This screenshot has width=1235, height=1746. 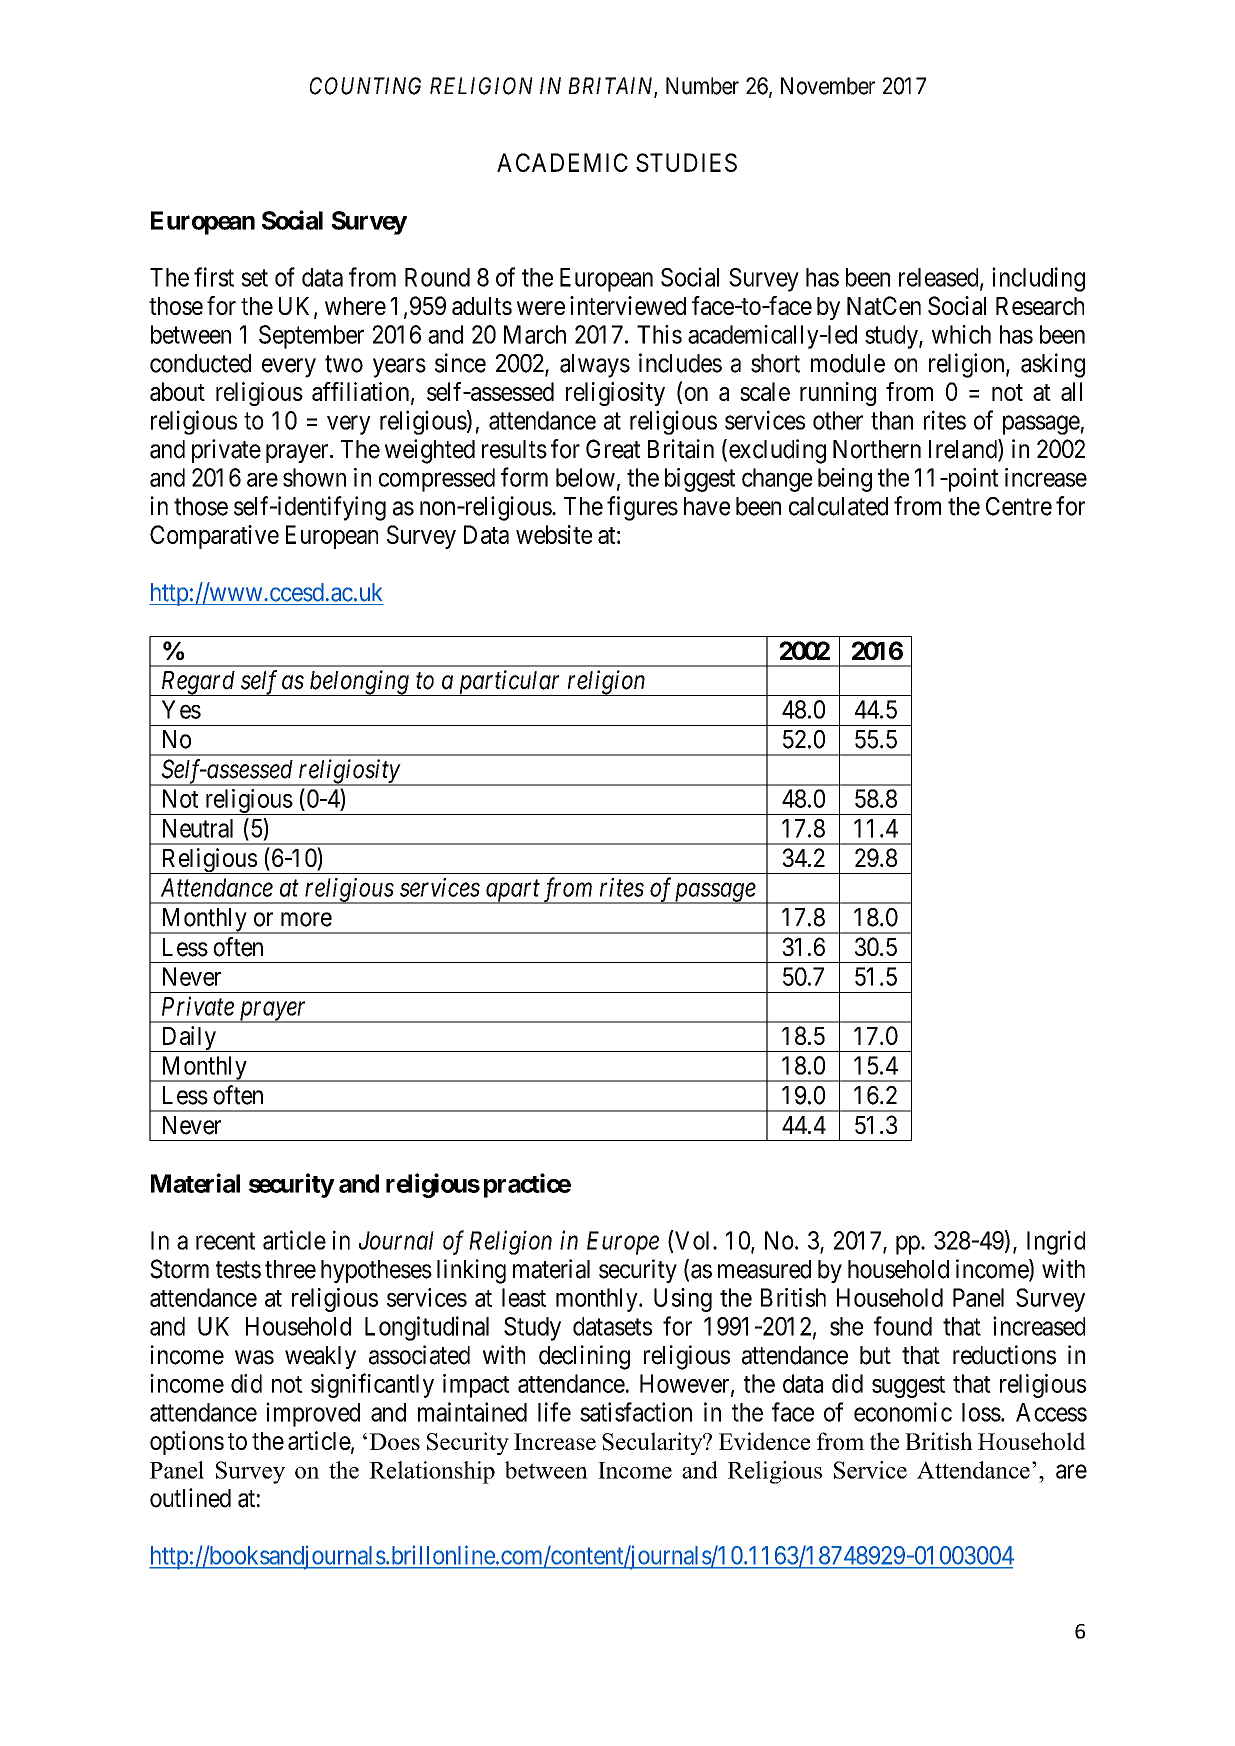 What do you see at coordinates (686, 162) in the screenshot?
I see `STUDIES` at bounding box center [686, 162].
